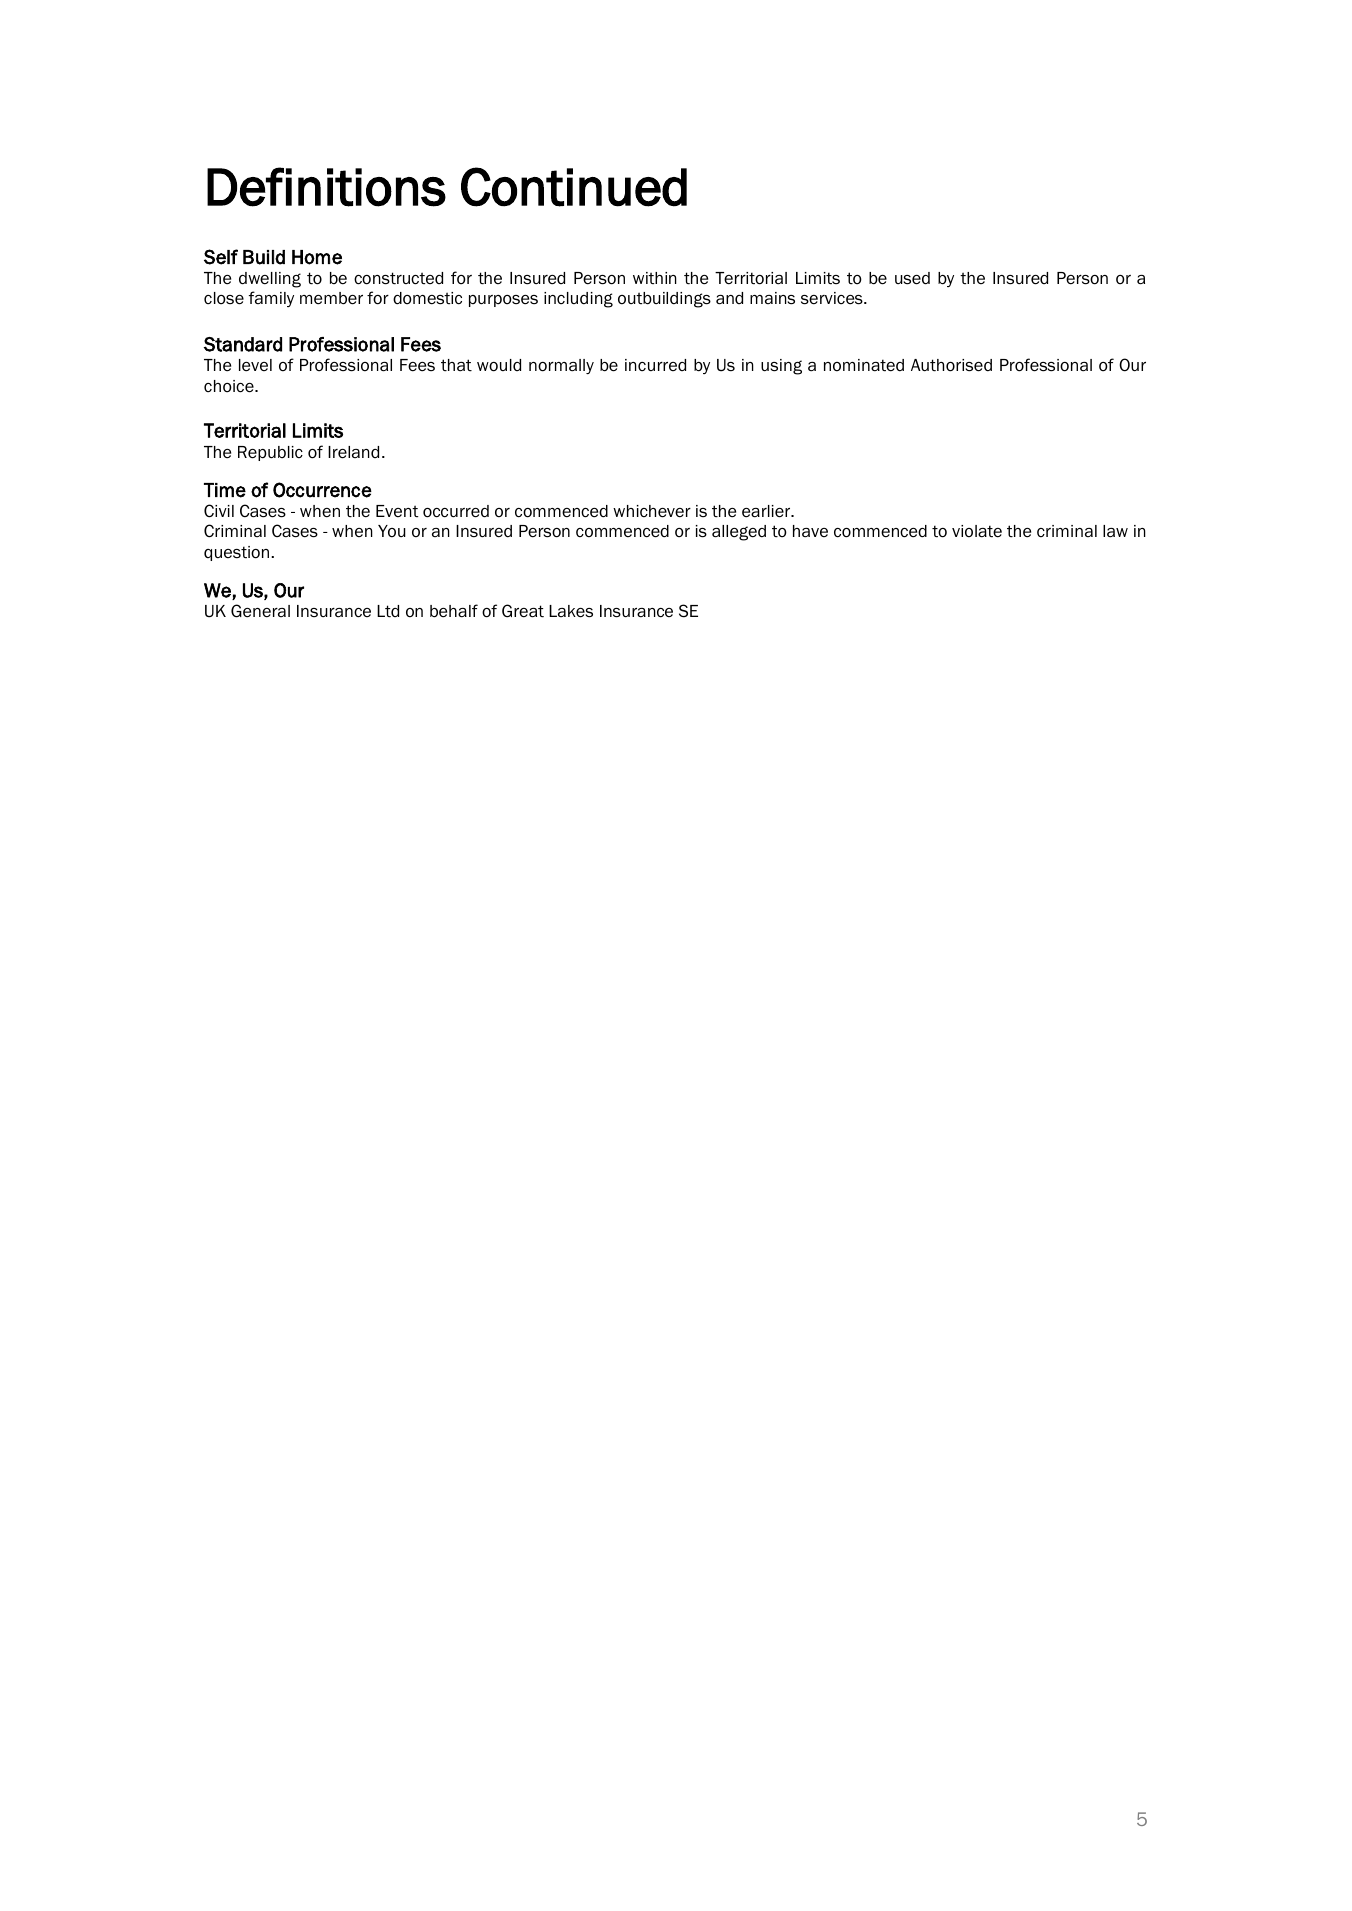  I want to click on law, so click(1115, 531).
